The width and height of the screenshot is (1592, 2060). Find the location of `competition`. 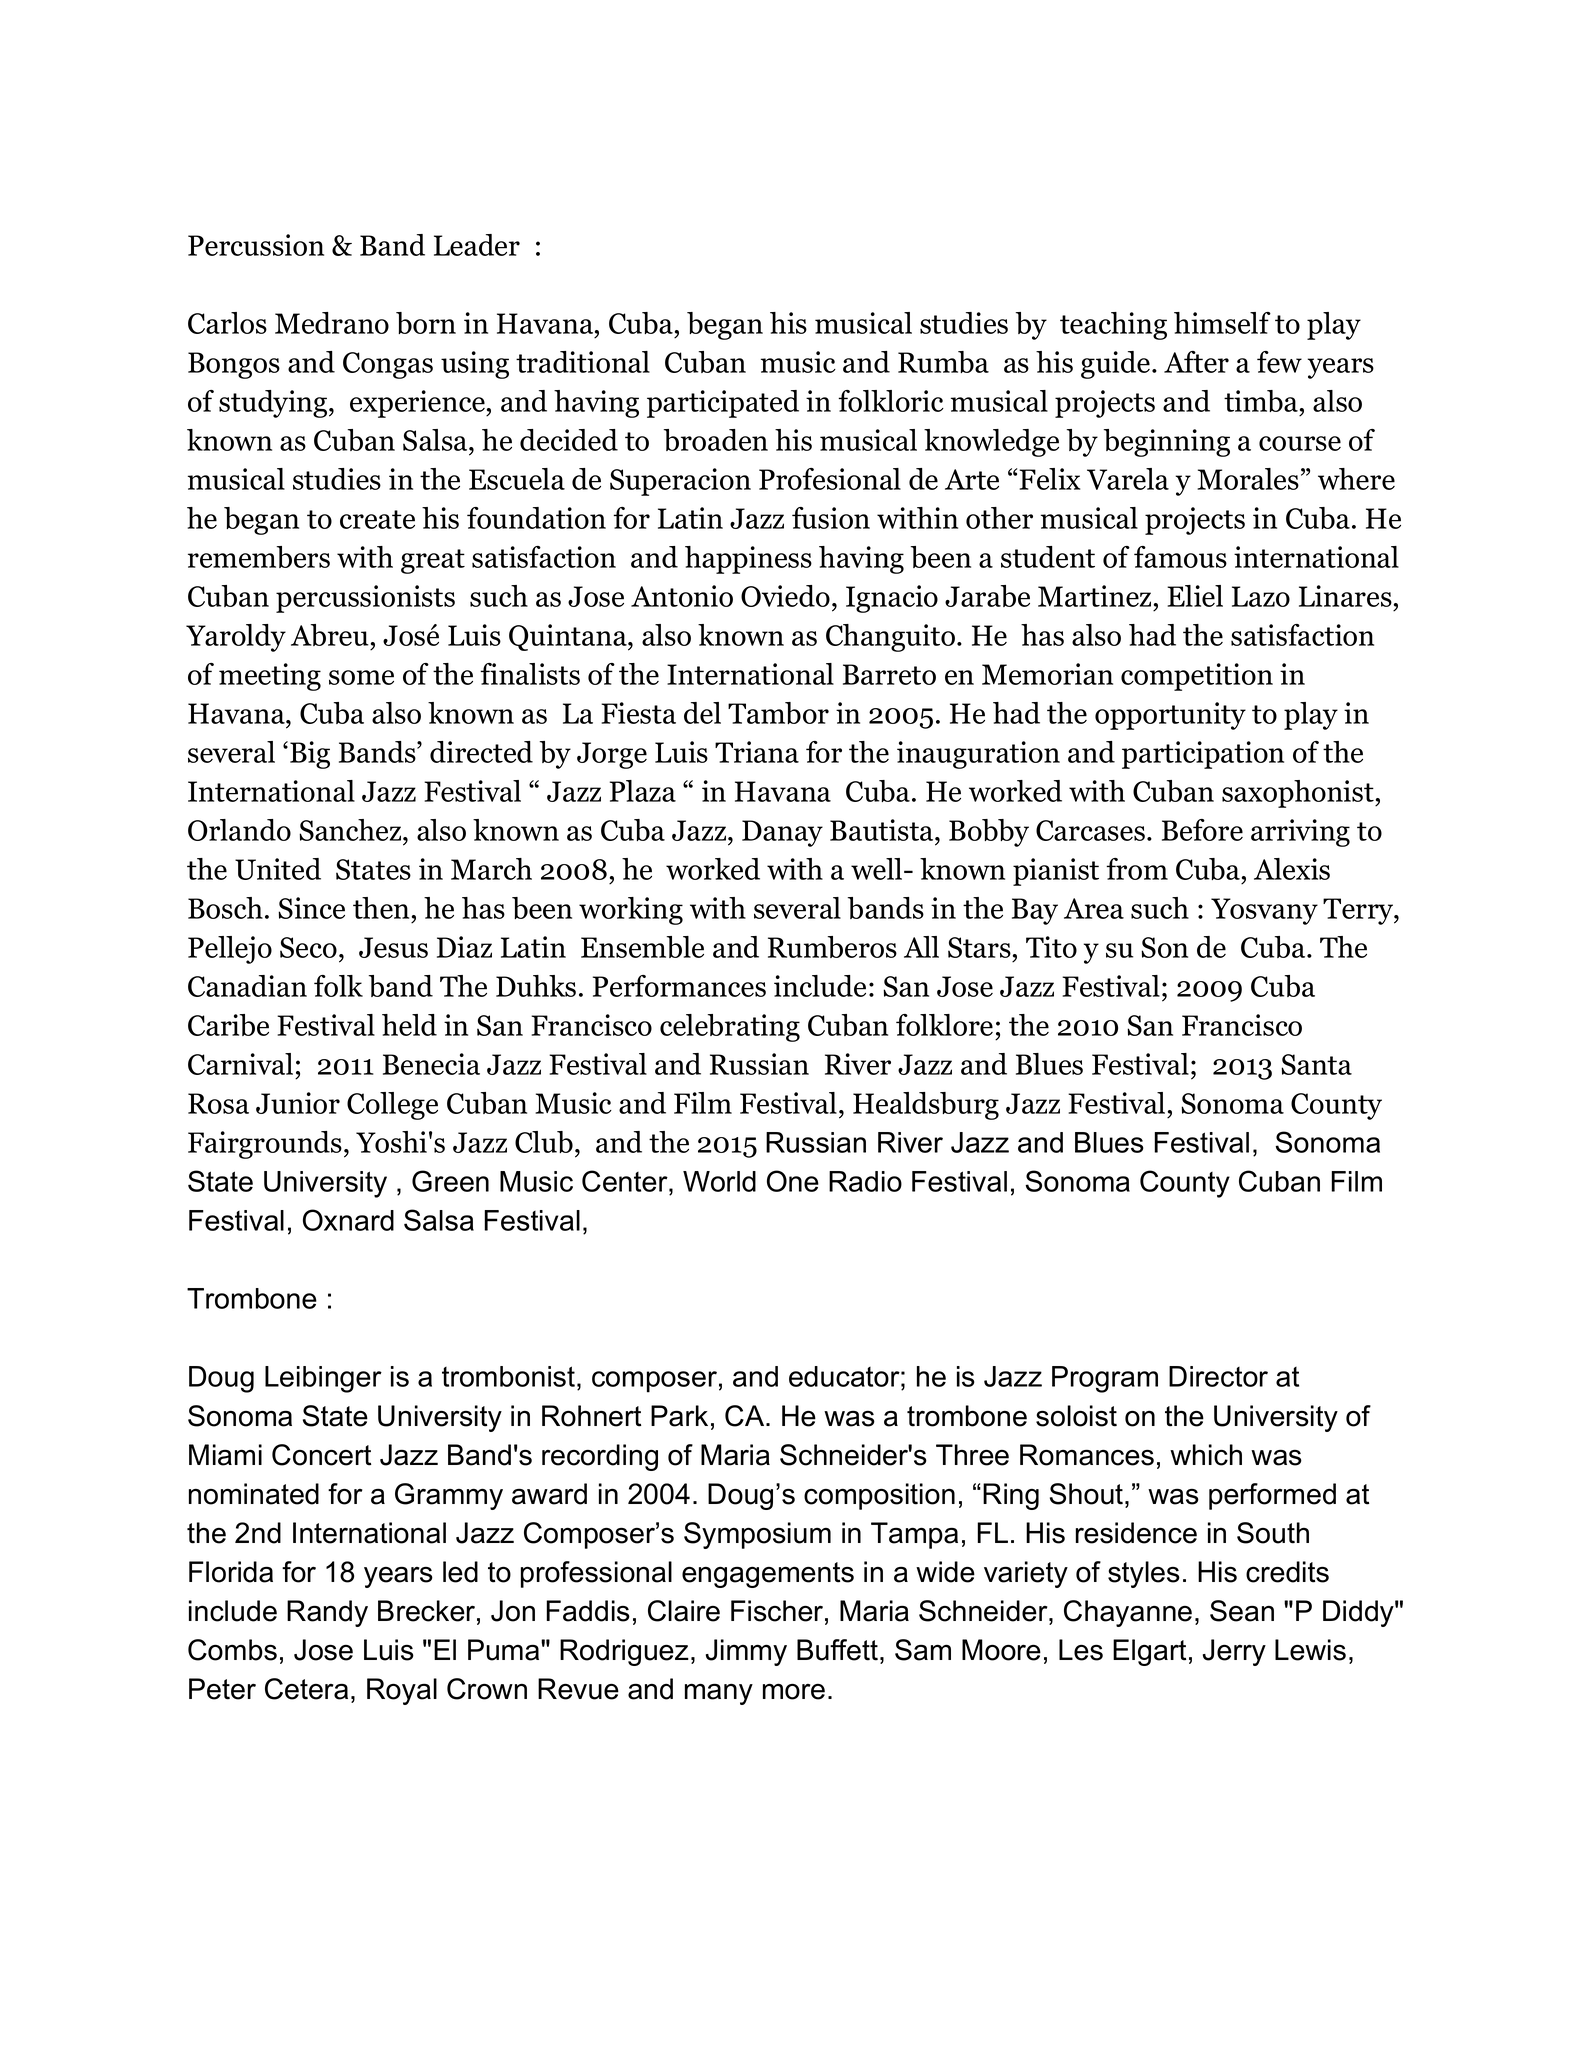

competition is located at coordinates (1197, 677).
